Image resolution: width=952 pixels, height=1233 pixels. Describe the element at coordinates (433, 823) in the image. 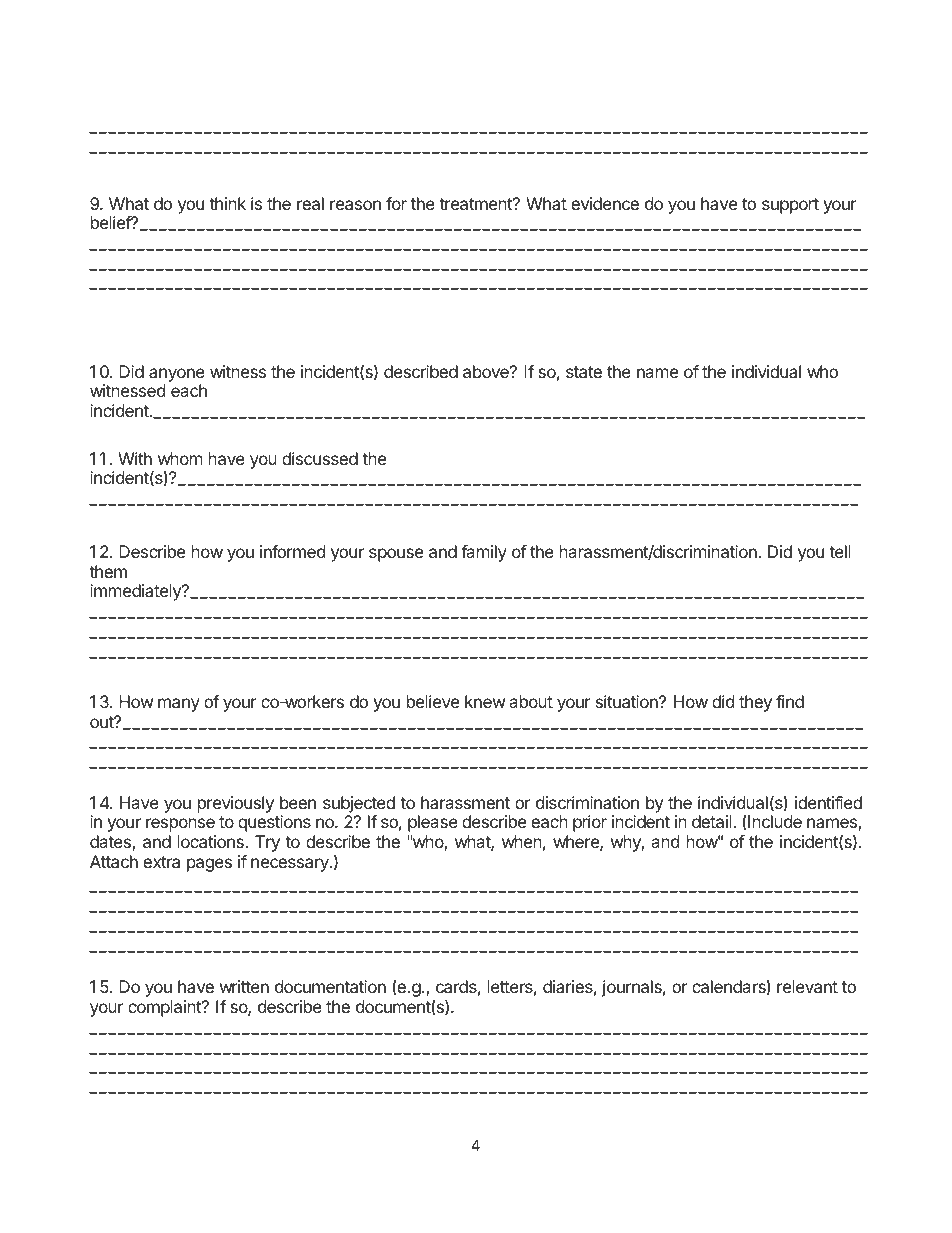

I see `please` at that location.
